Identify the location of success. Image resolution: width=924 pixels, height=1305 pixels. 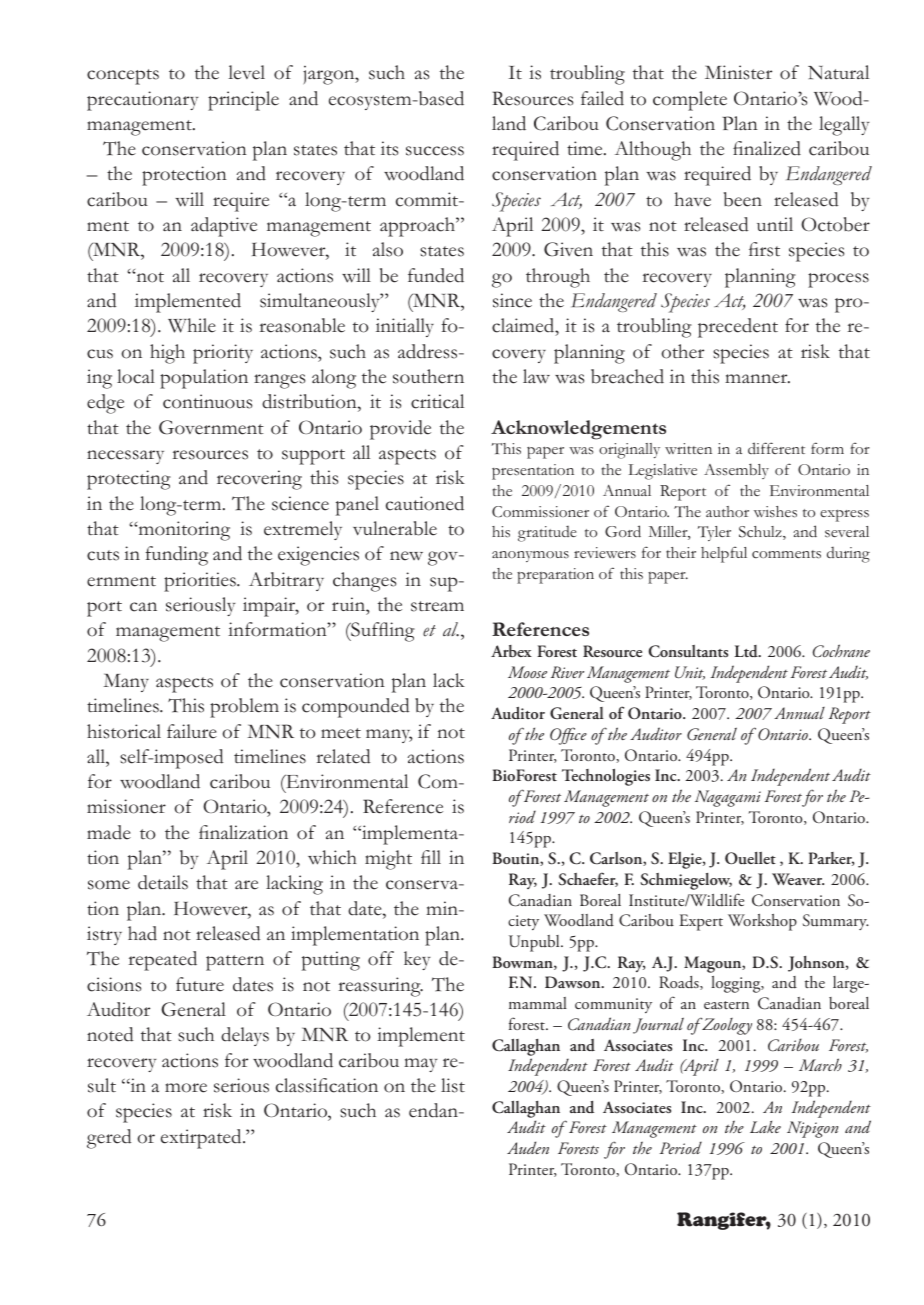
(435, 151).
